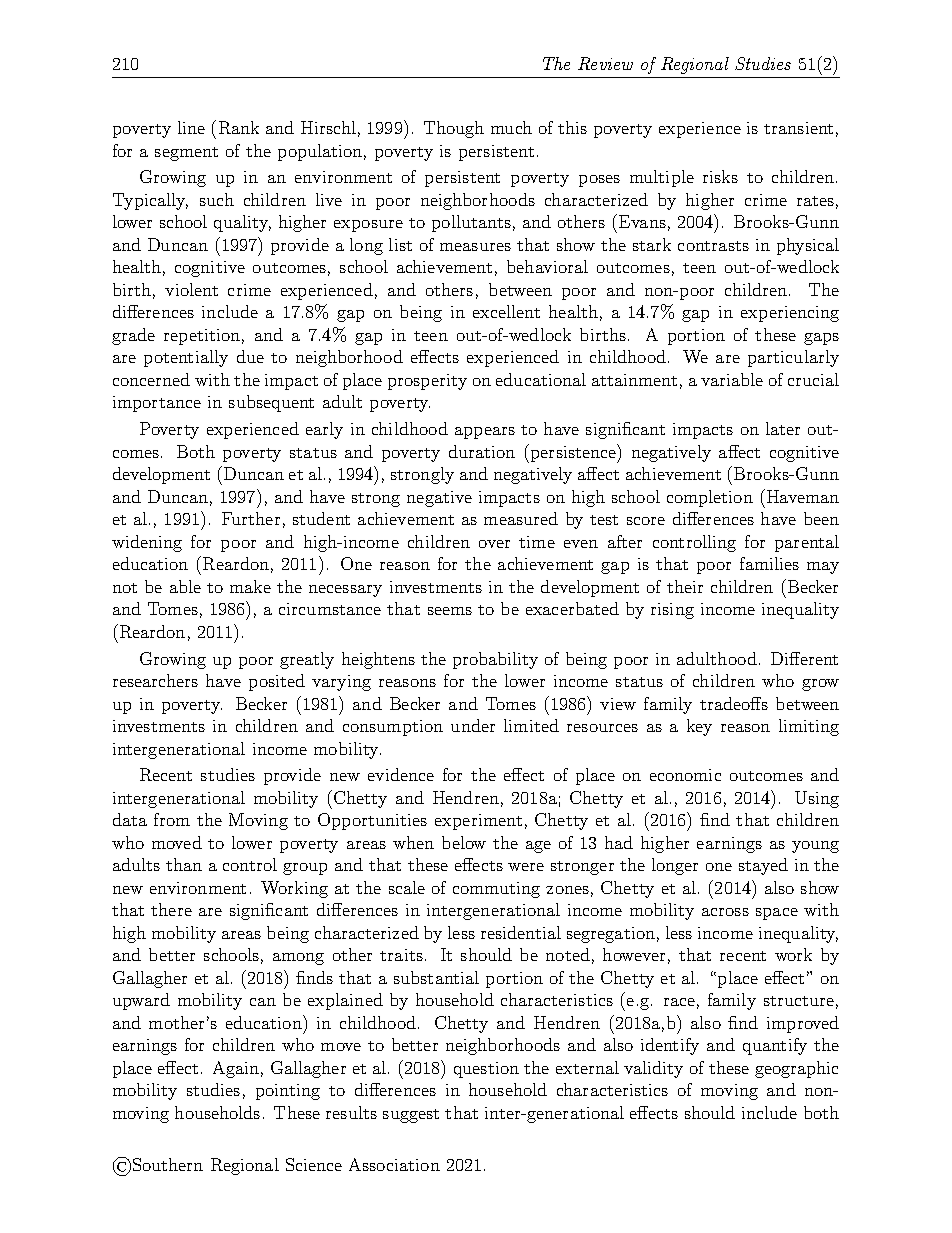  I want to click on suggest, so click(411, 1116).
